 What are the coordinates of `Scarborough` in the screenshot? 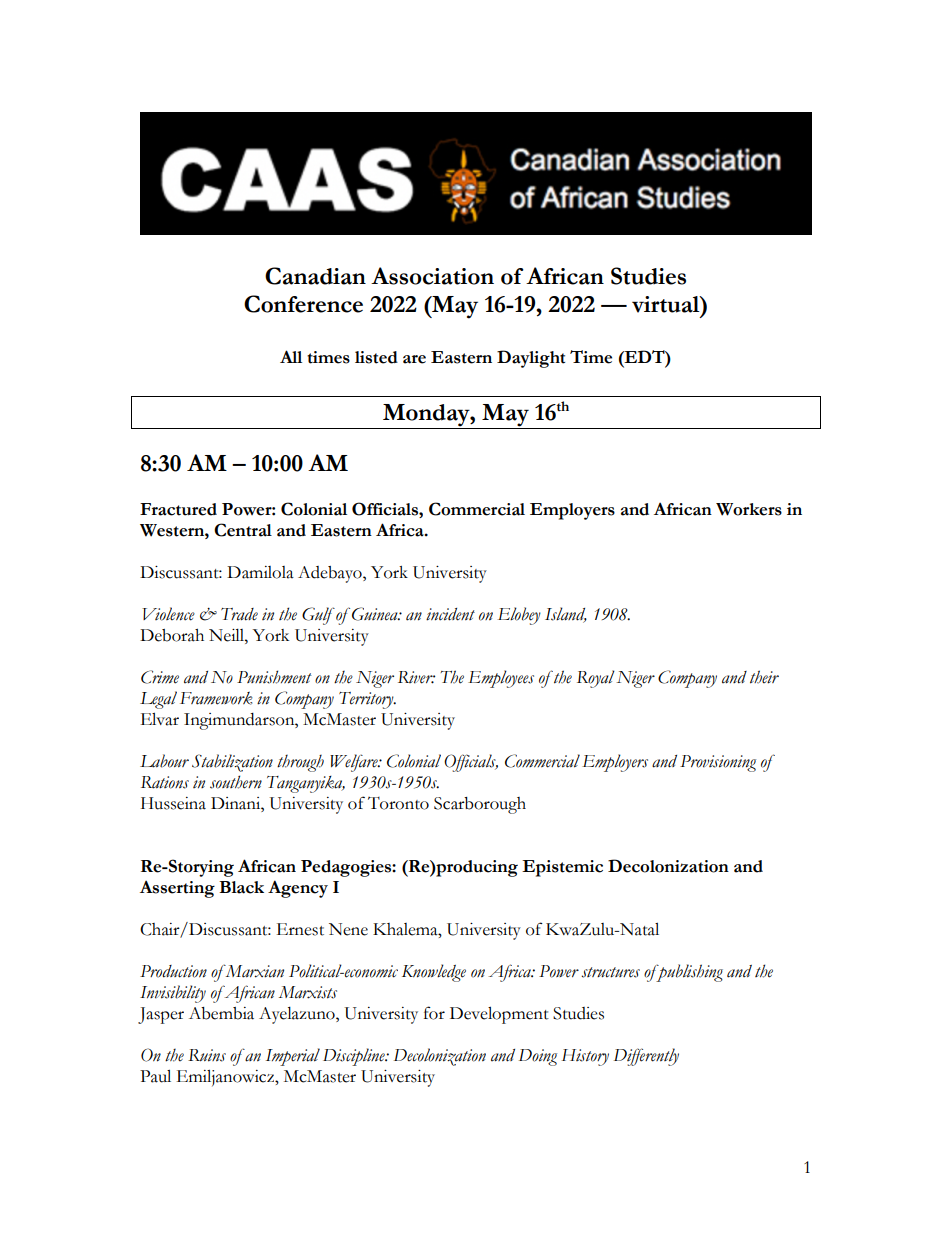 It's located at (480, 805).
